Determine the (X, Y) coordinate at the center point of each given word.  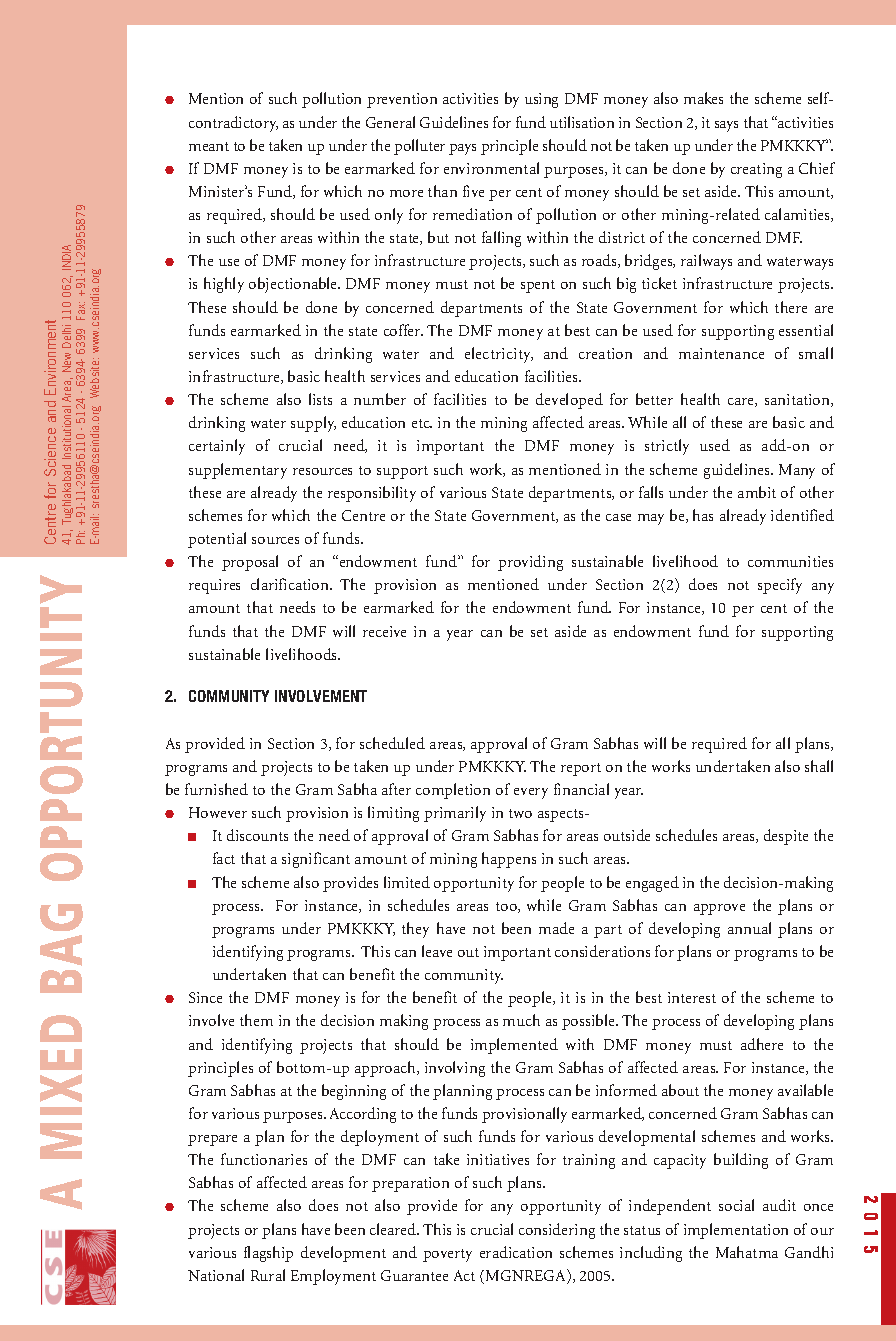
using (541, 100)
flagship (268, 1254)
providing (530, 563)
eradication (516, 1252)
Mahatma (747, 1252)
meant (209, 146)
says (726, 126)
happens (509, 860)
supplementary (238, 471)
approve (719, 909)
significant (316, 860)
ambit (757, 492)
